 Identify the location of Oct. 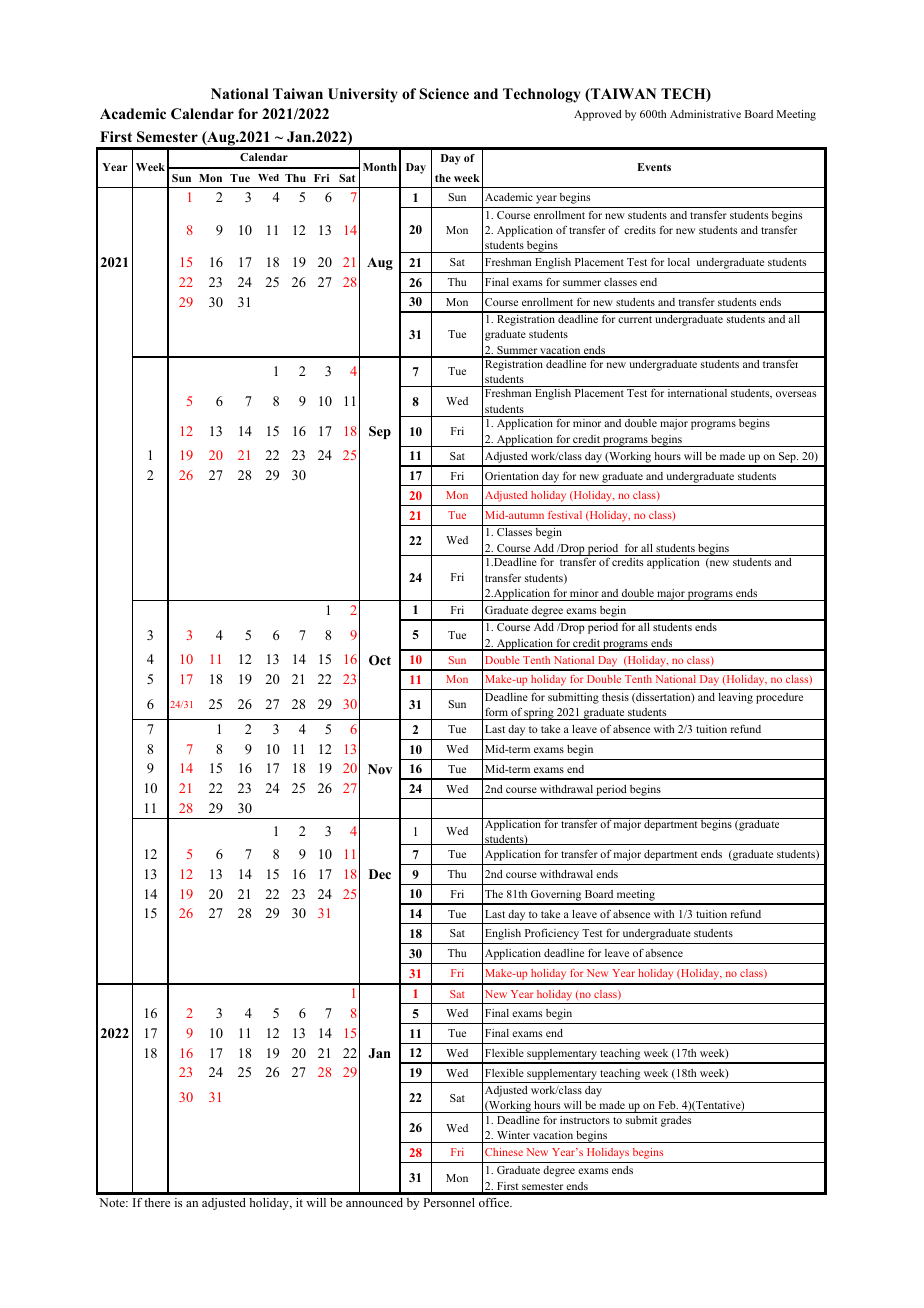
(380, 660).
